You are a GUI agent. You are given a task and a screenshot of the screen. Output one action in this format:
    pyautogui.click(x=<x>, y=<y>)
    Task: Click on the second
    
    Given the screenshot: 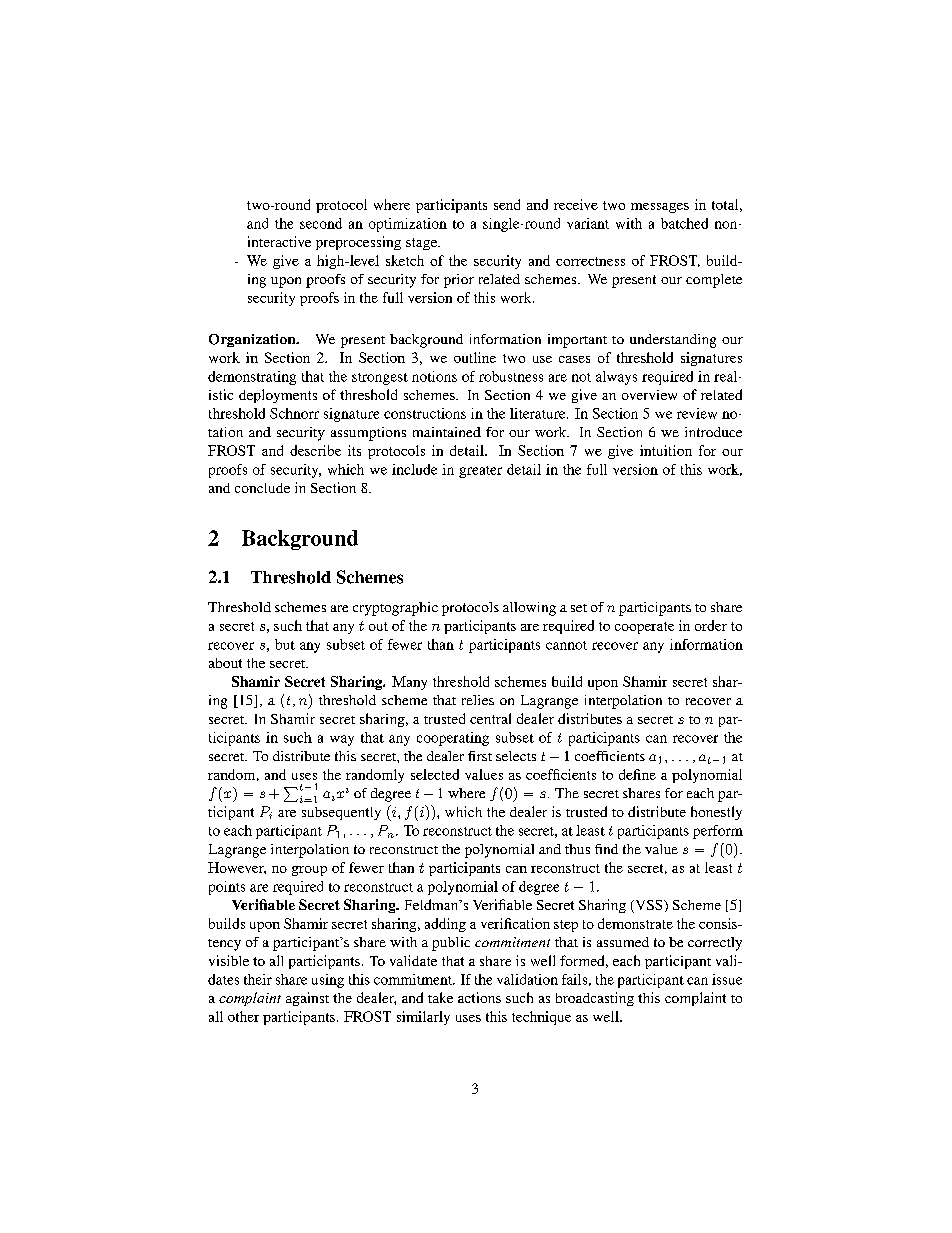 What is the action you would take?
    pyautogui.click(x=321, y=223)
